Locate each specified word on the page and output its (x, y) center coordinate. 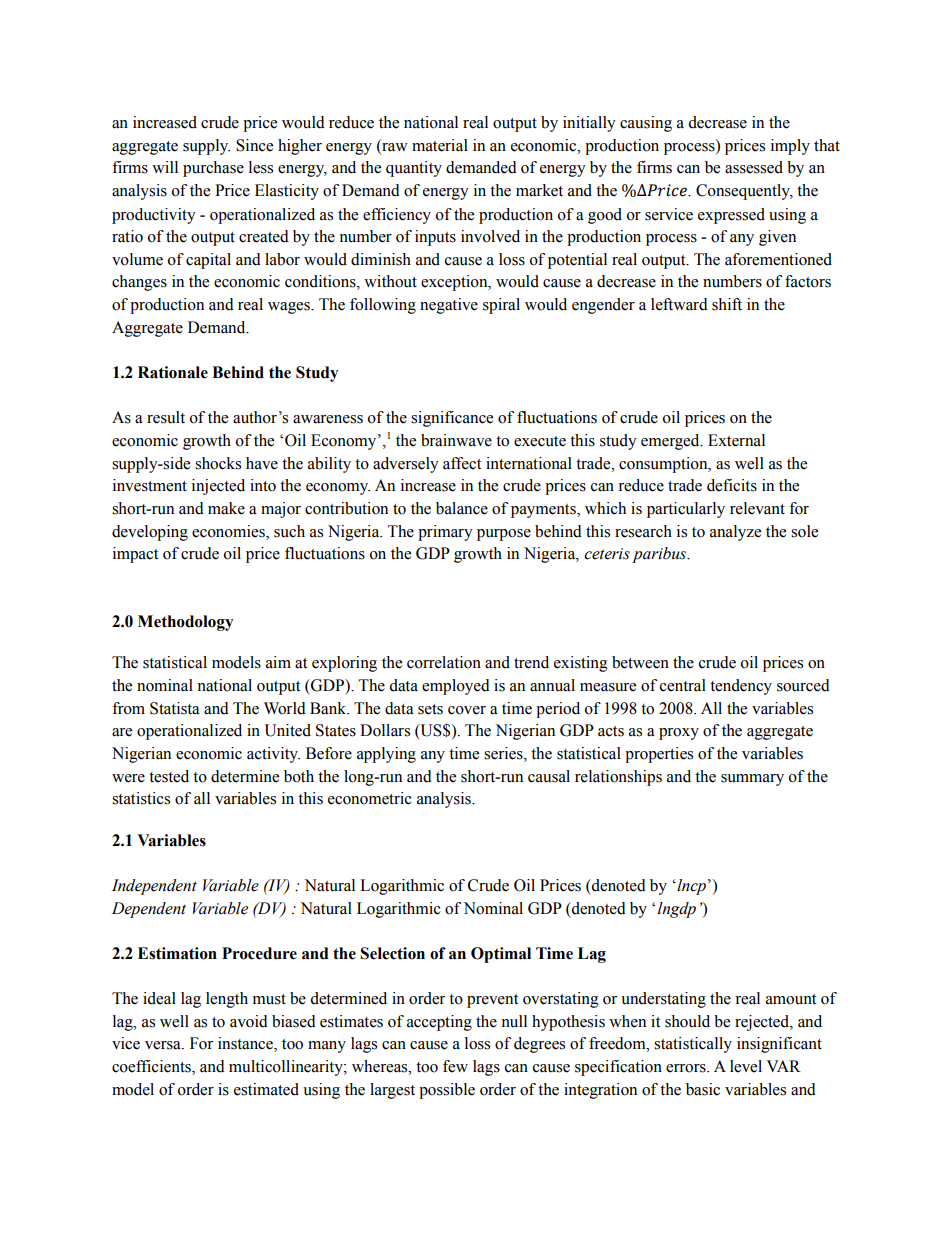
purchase (213, 169)
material (440, 145)
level (746, 1066)
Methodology (185, 623)
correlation (444, 662)
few (455, 1066)
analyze (735, 533)
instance (246, 1044)
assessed (754, 167)
